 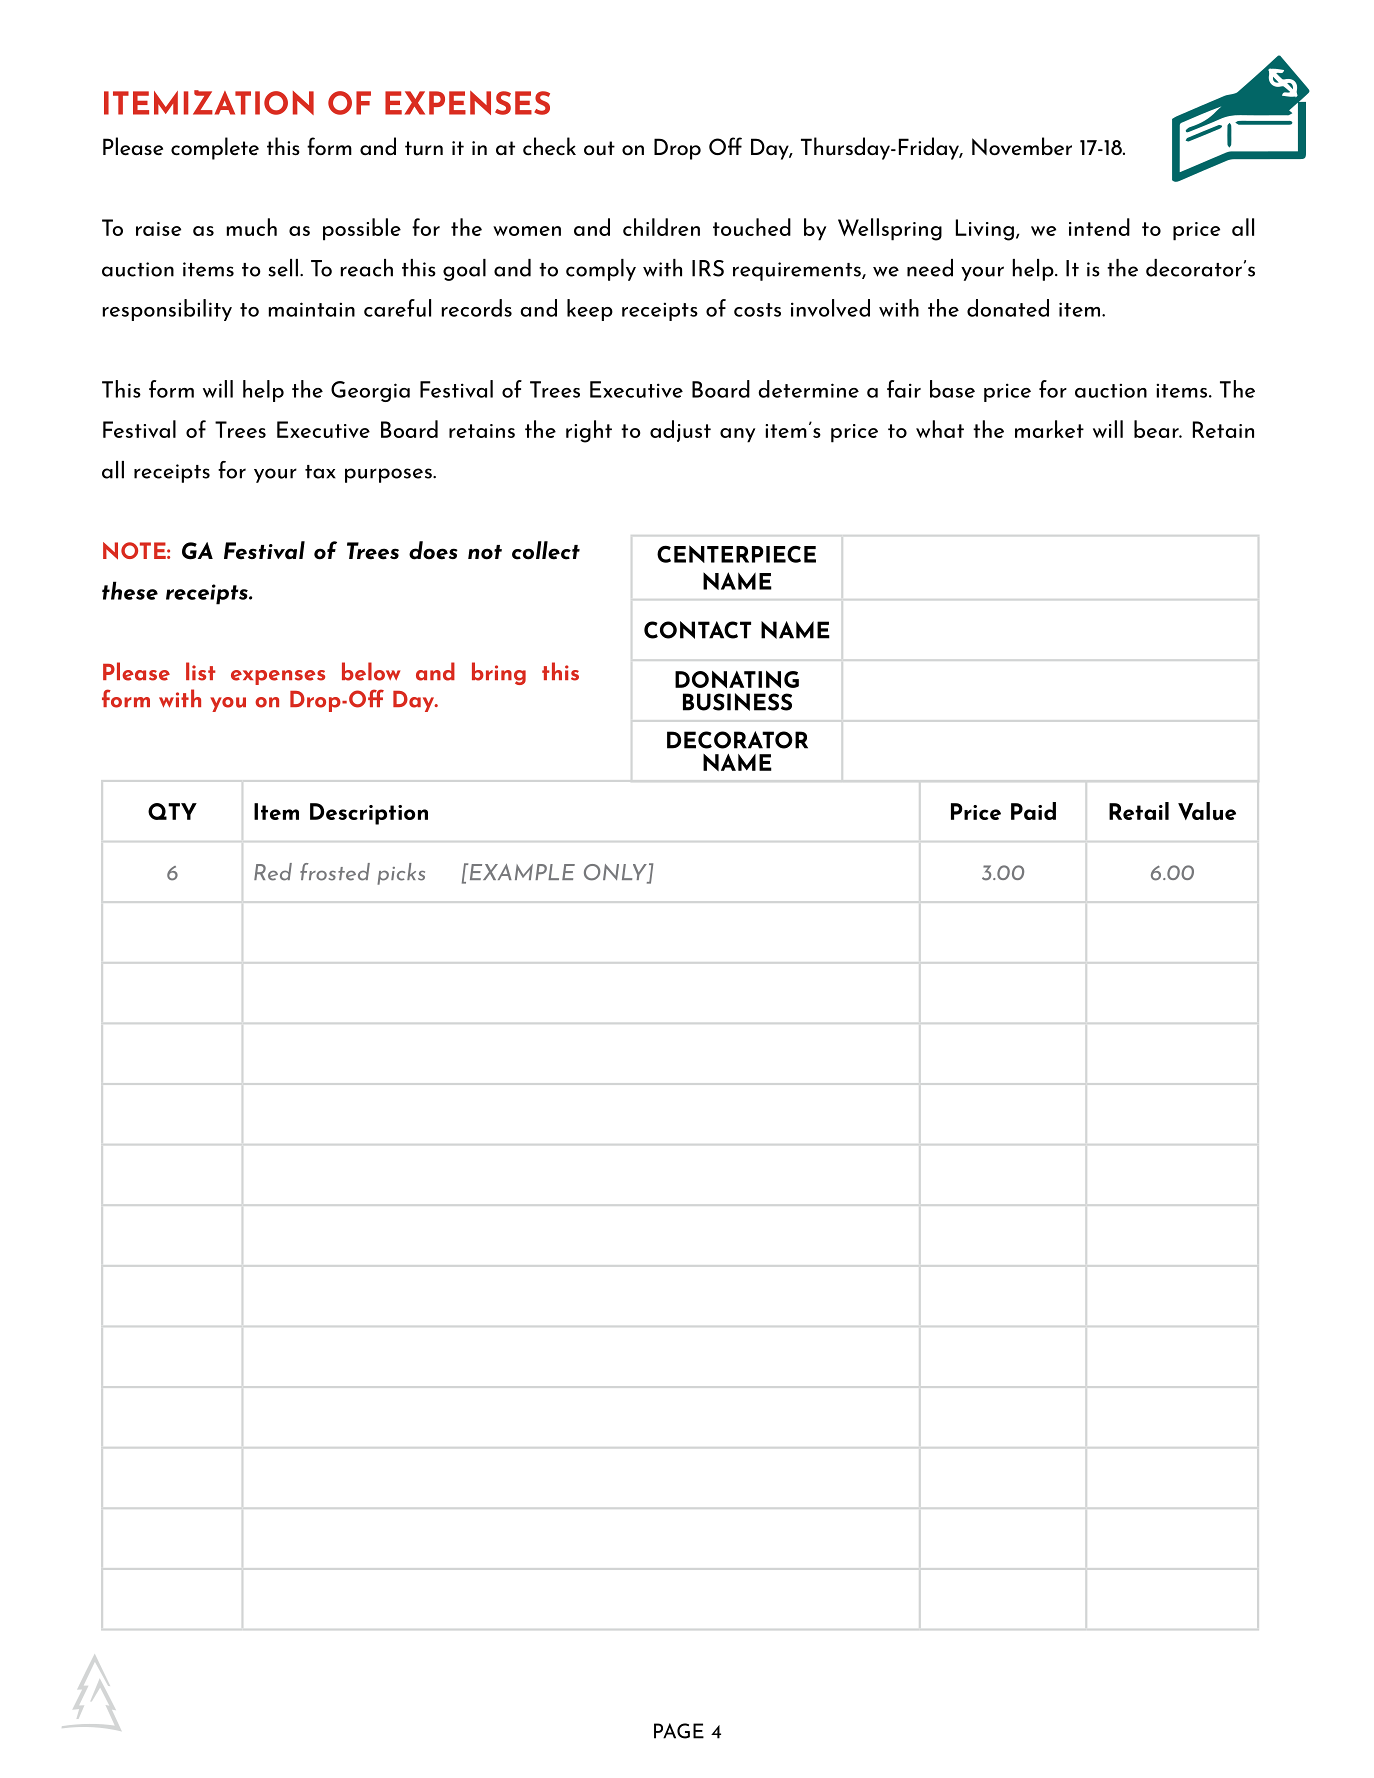 I want to click on CENTERPIECE, so click(x=736, y=554).
